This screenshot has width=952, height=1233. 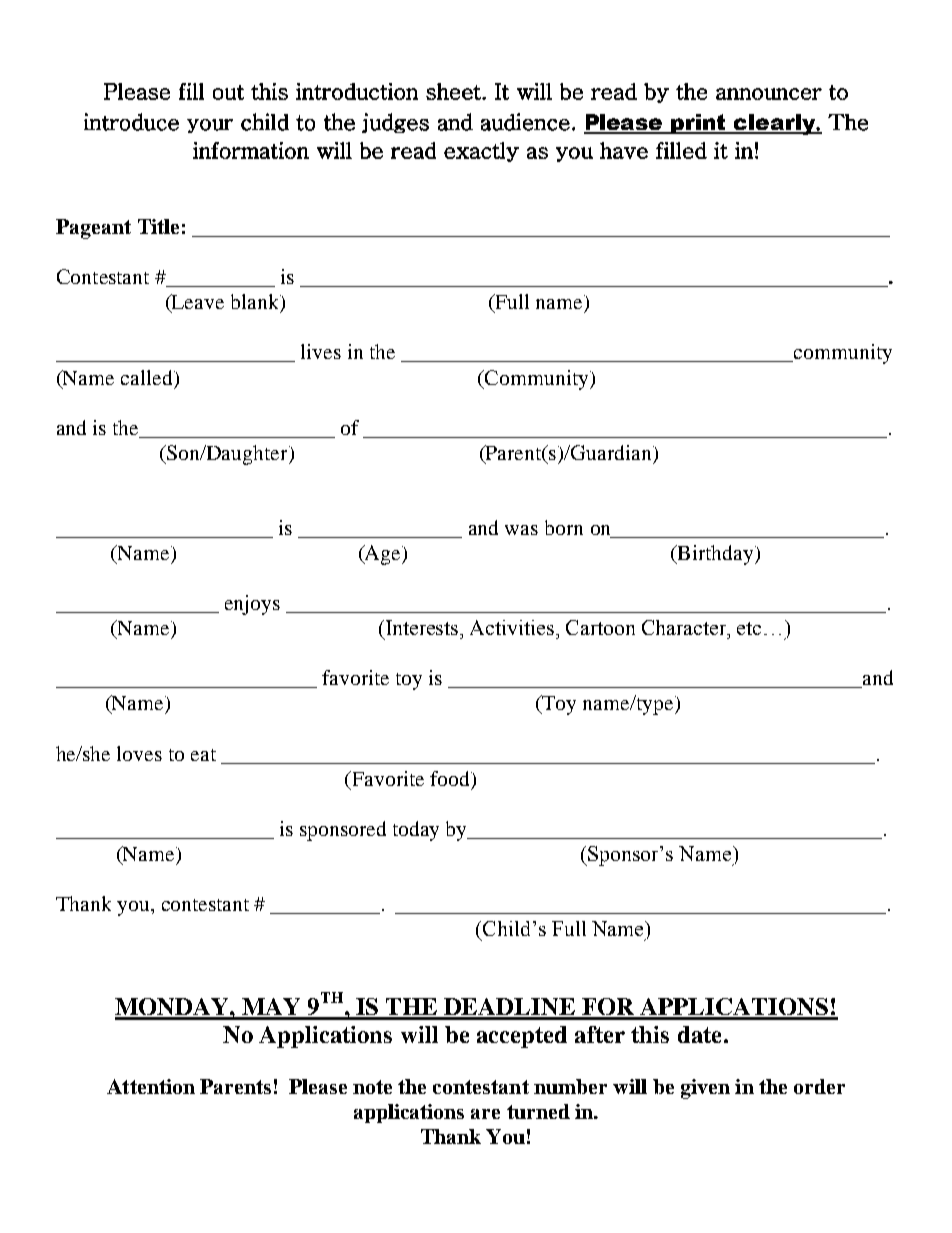 What do you see at coordinates (749, 628) in the screenshot?
I see `etc` at bounding box center [749, 628].
